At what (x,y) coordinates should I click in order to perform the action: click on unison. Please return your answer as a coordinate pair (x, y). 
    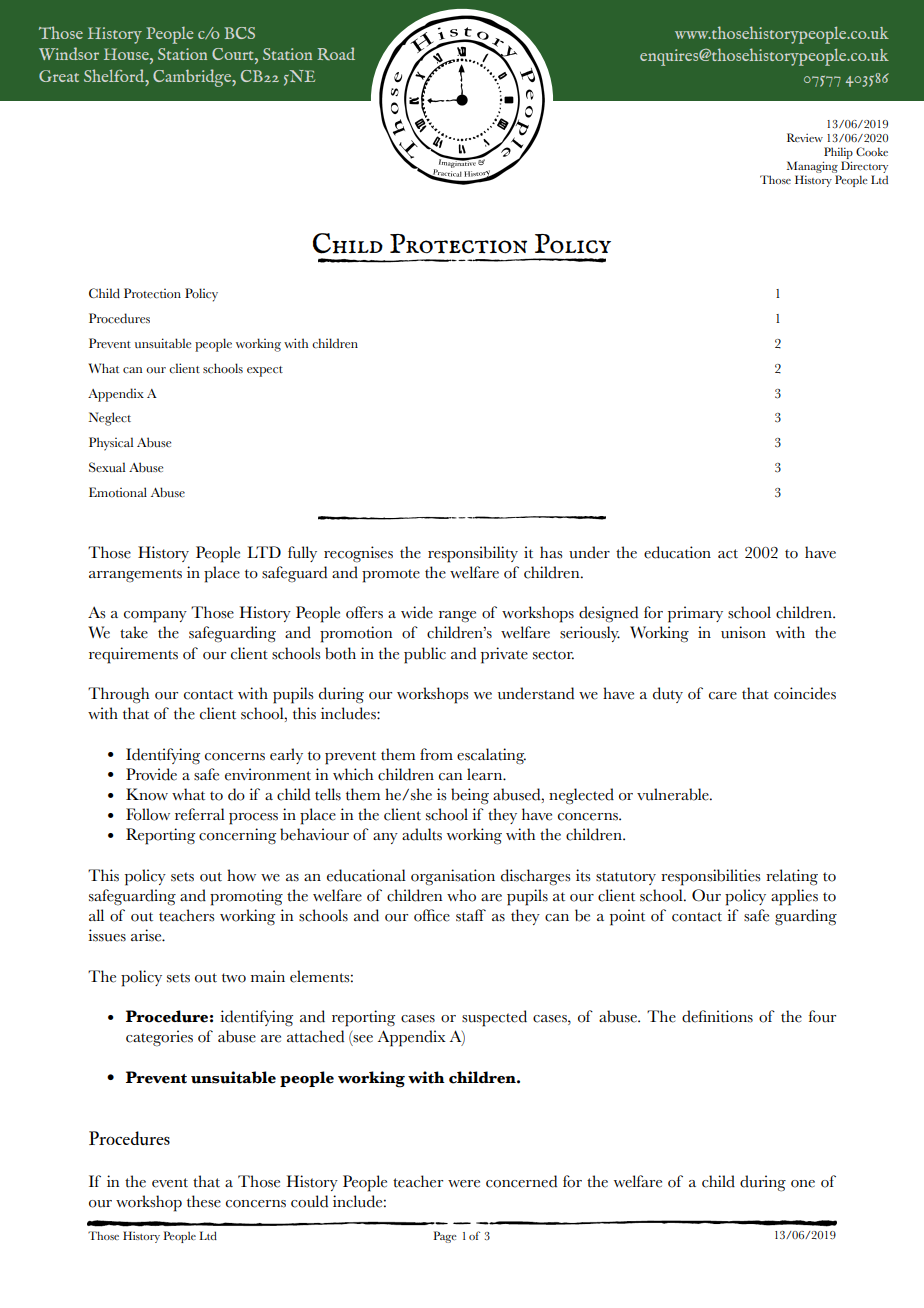
    Looking at the image, I should click on (743, 632).
